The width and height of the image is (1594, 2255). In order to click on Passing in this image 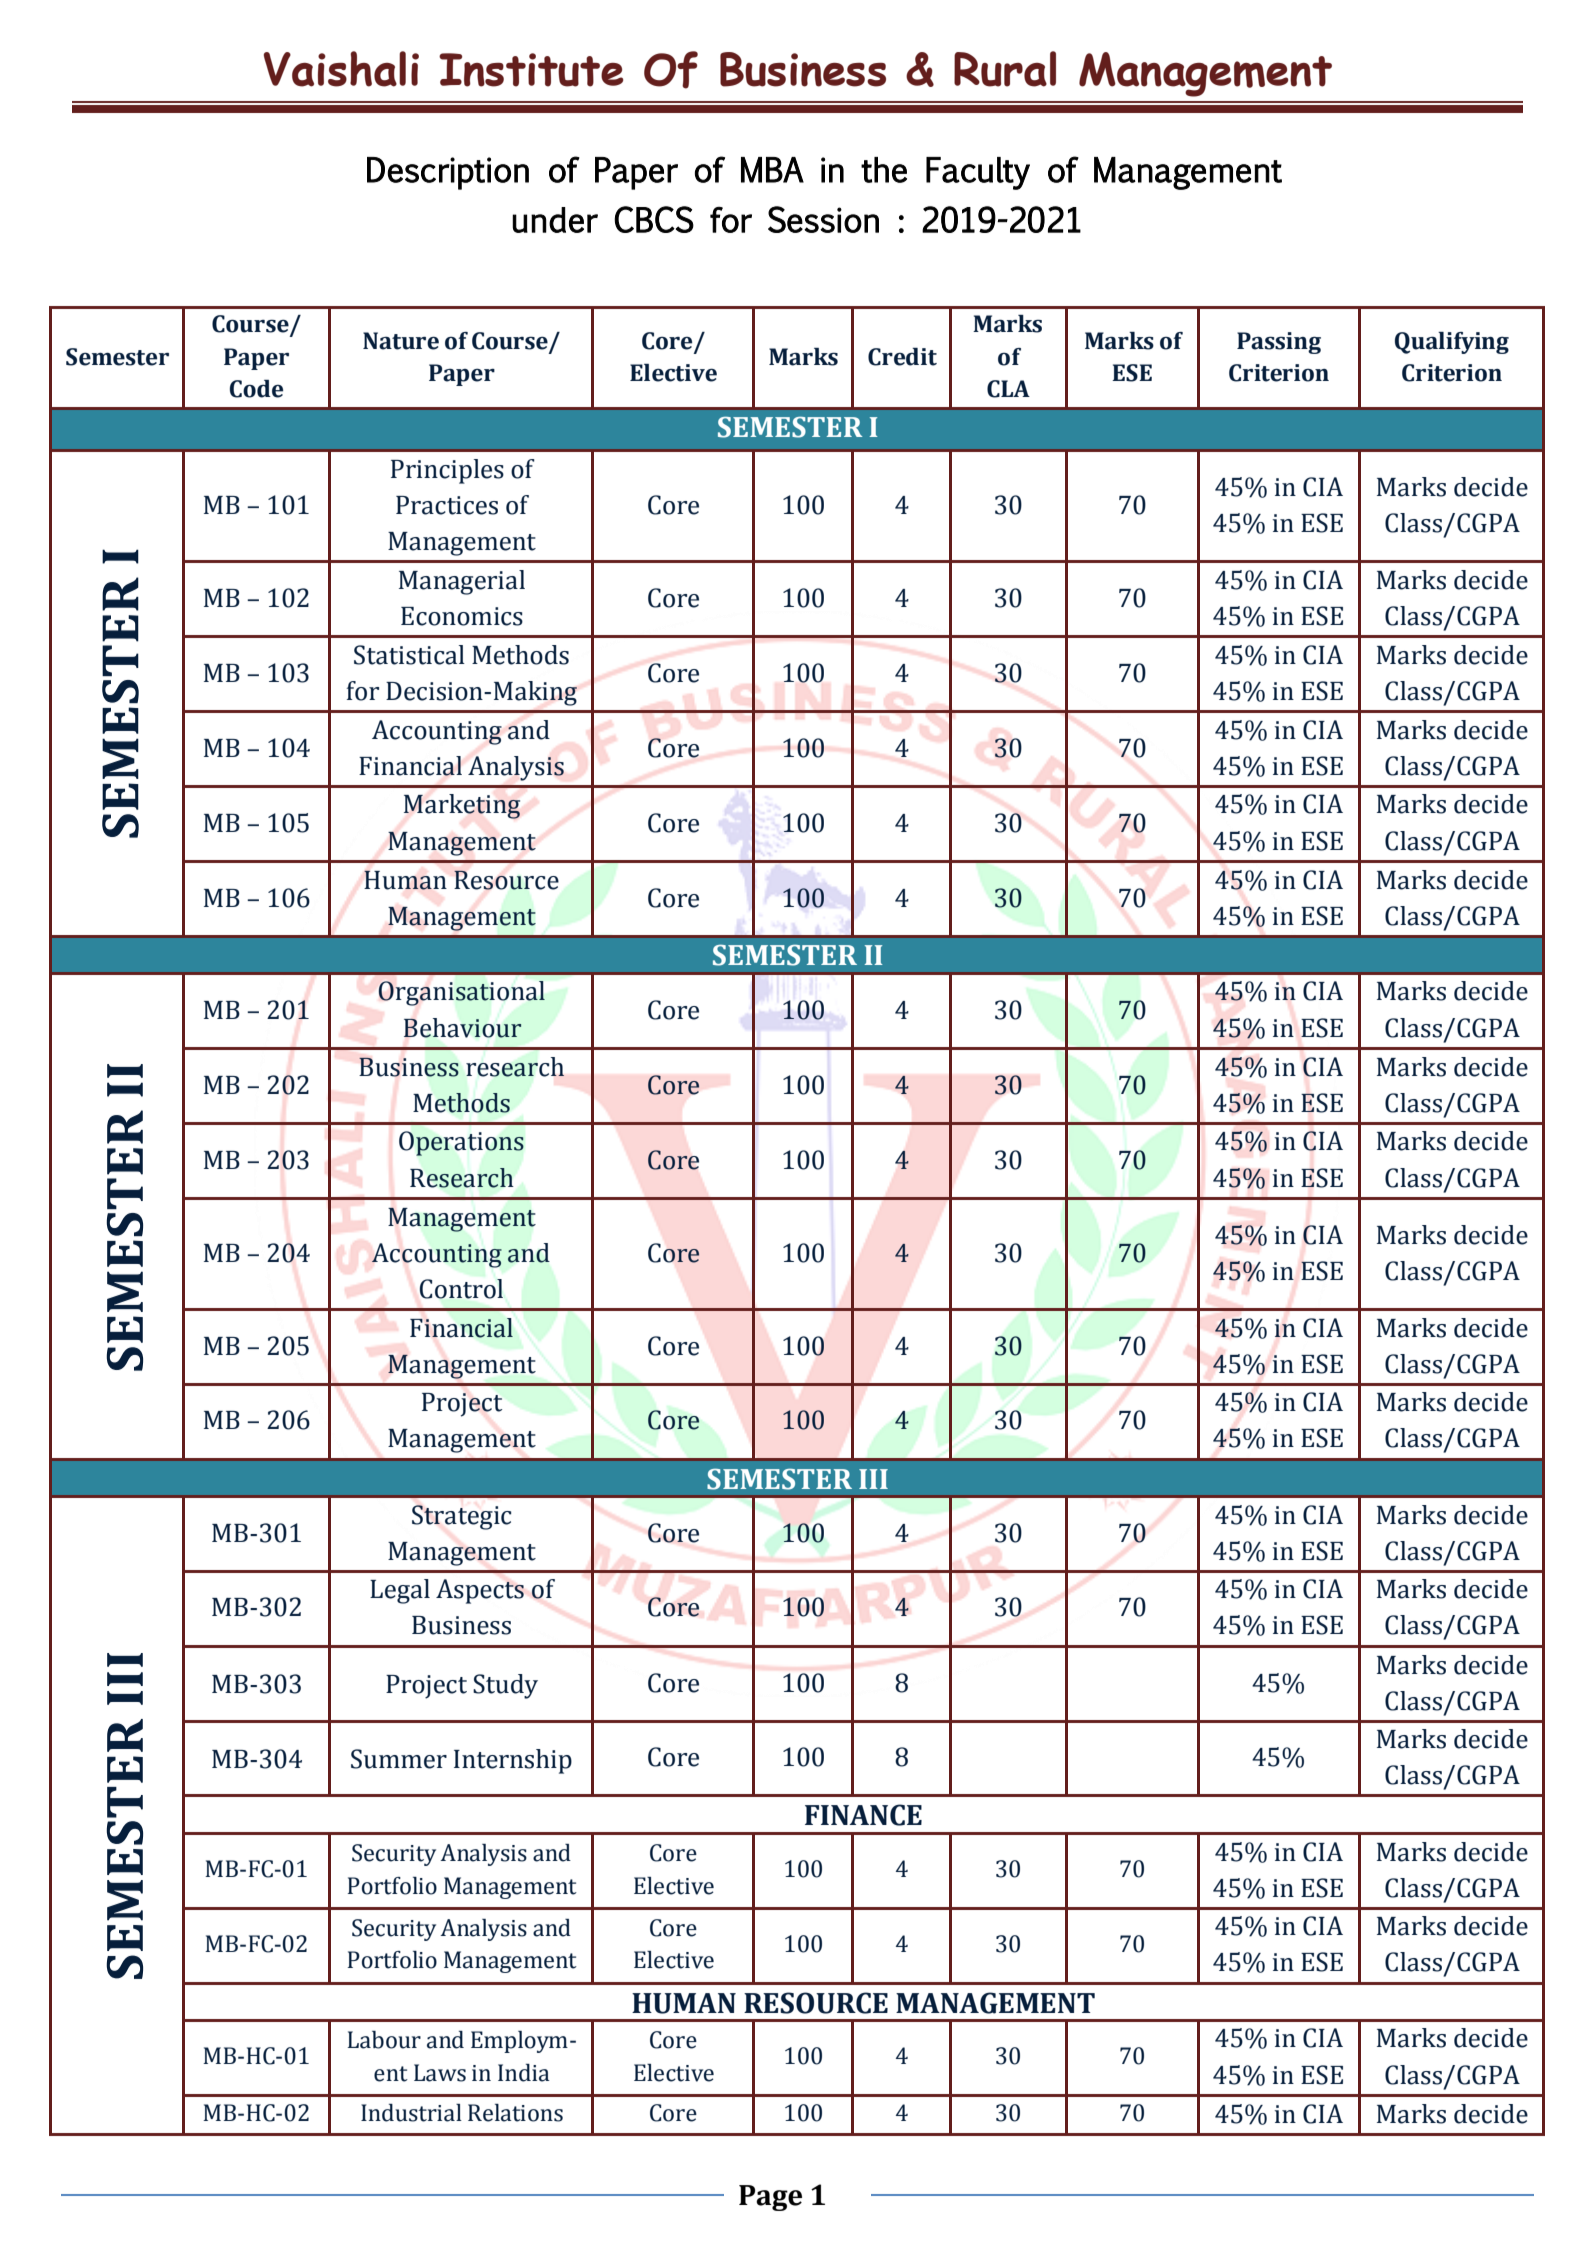, I will do `click(1279, 343)`.
